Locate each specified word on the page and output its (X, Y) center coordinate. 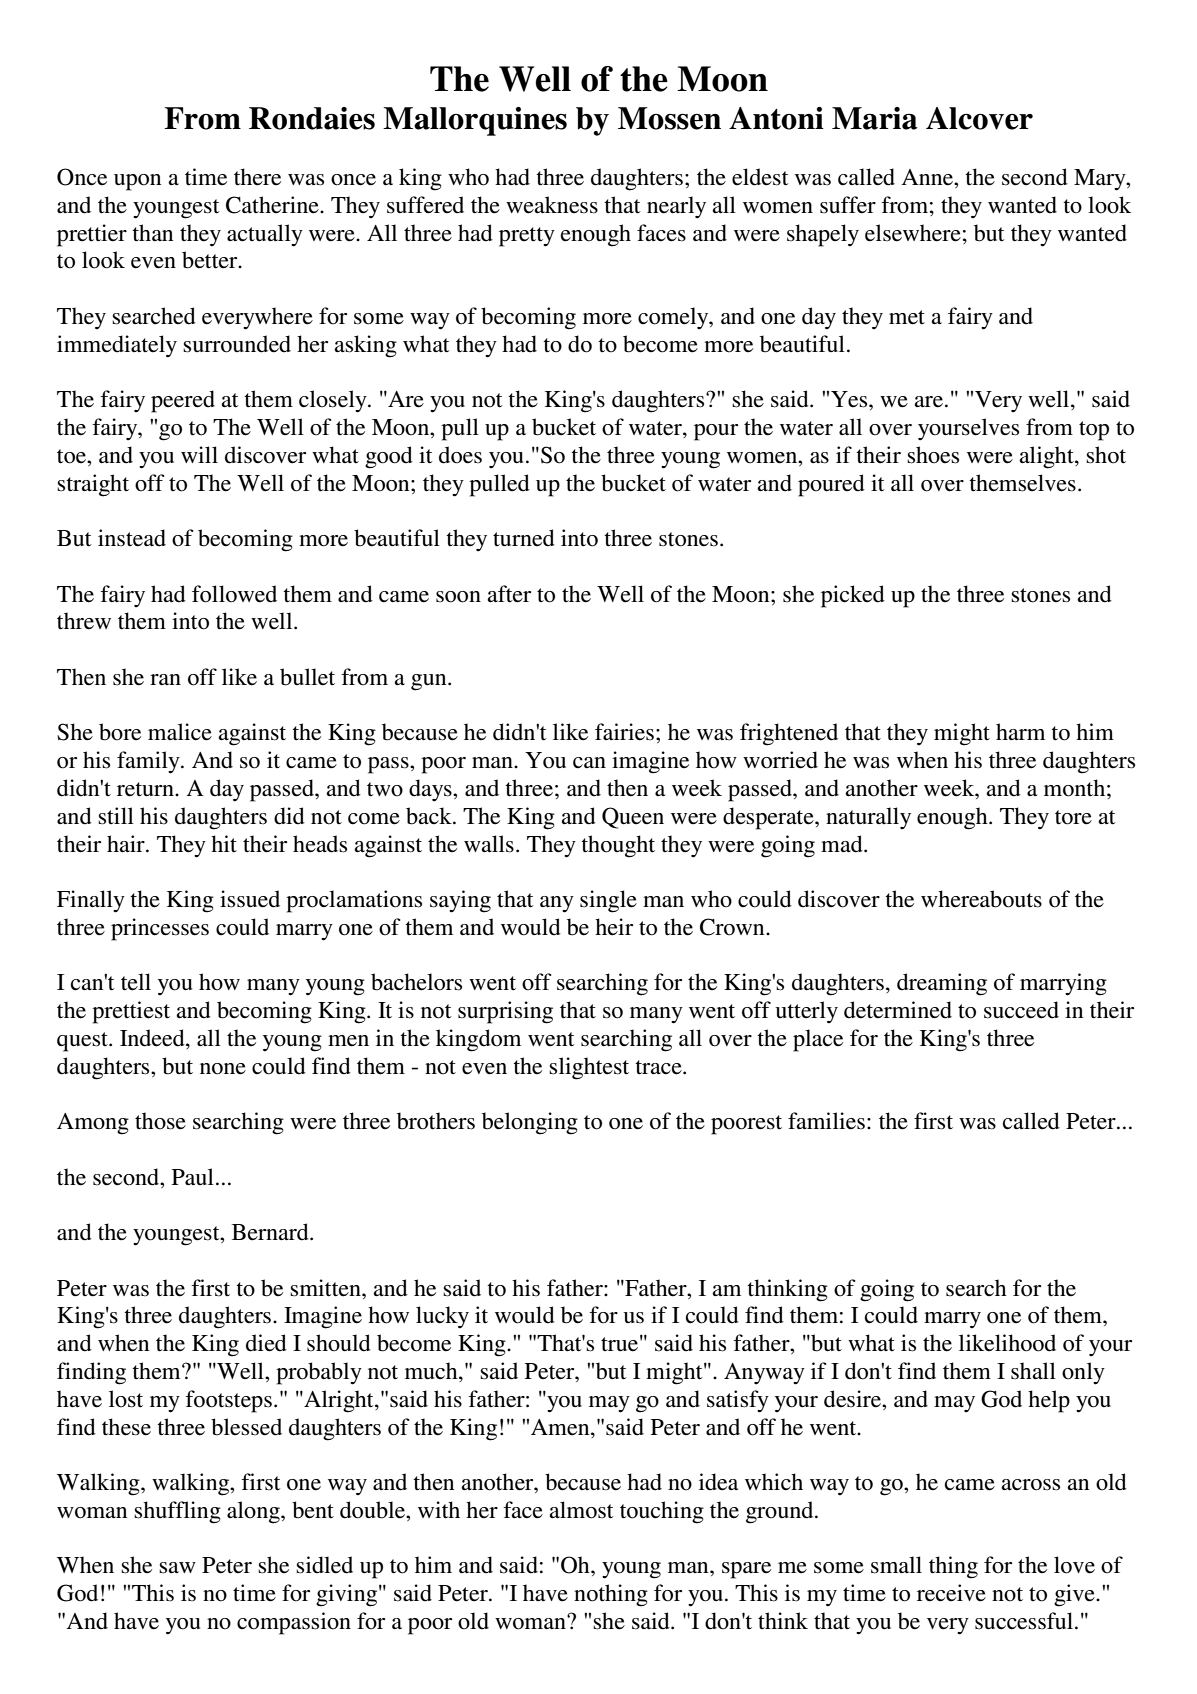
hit (224, 843)
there (257, 177)
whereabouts (981, 899)
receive (951, 1593)
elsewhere (913, 233)
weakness (552, 205)
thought (618, 846)
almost (581, 1510)
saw (177, 1568)
